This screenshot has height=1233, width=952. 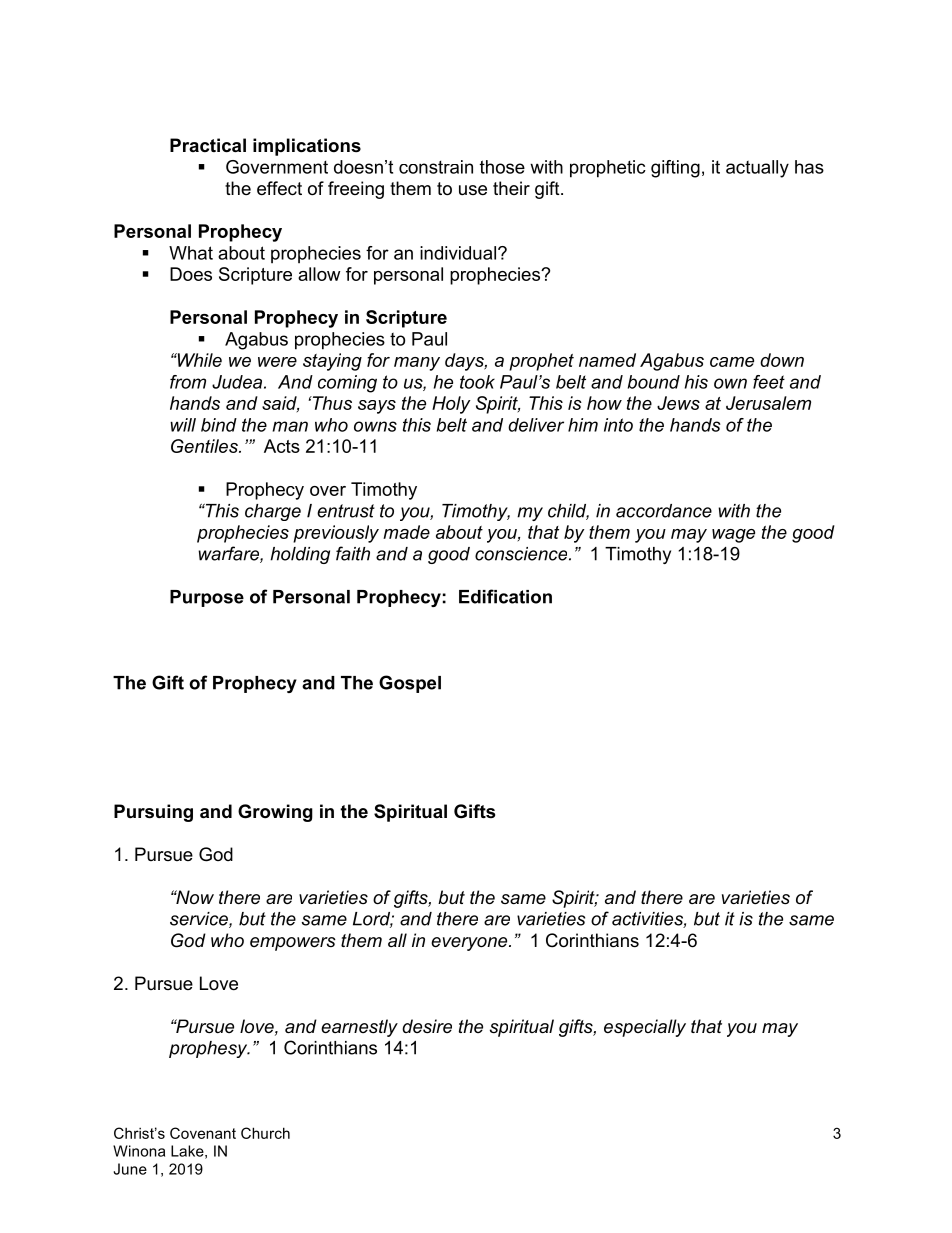 What do you see at coordinates (410, 684) in the screenshot?
I see `Gospel` at bounding box center [410, 684].
